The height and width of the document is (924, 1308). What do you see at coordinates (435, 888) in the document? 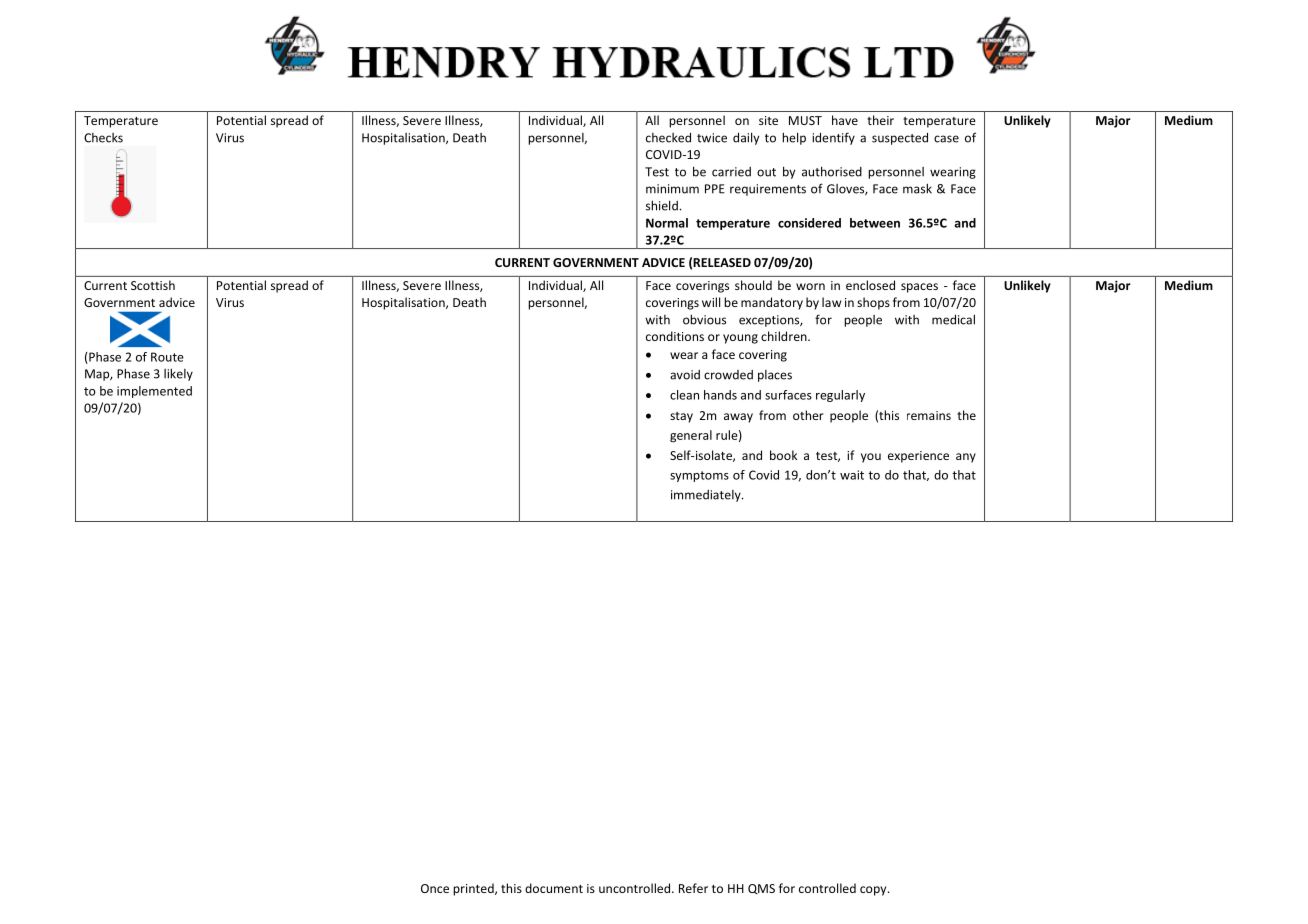
I see `Once` at bounding box center [435, 888].
